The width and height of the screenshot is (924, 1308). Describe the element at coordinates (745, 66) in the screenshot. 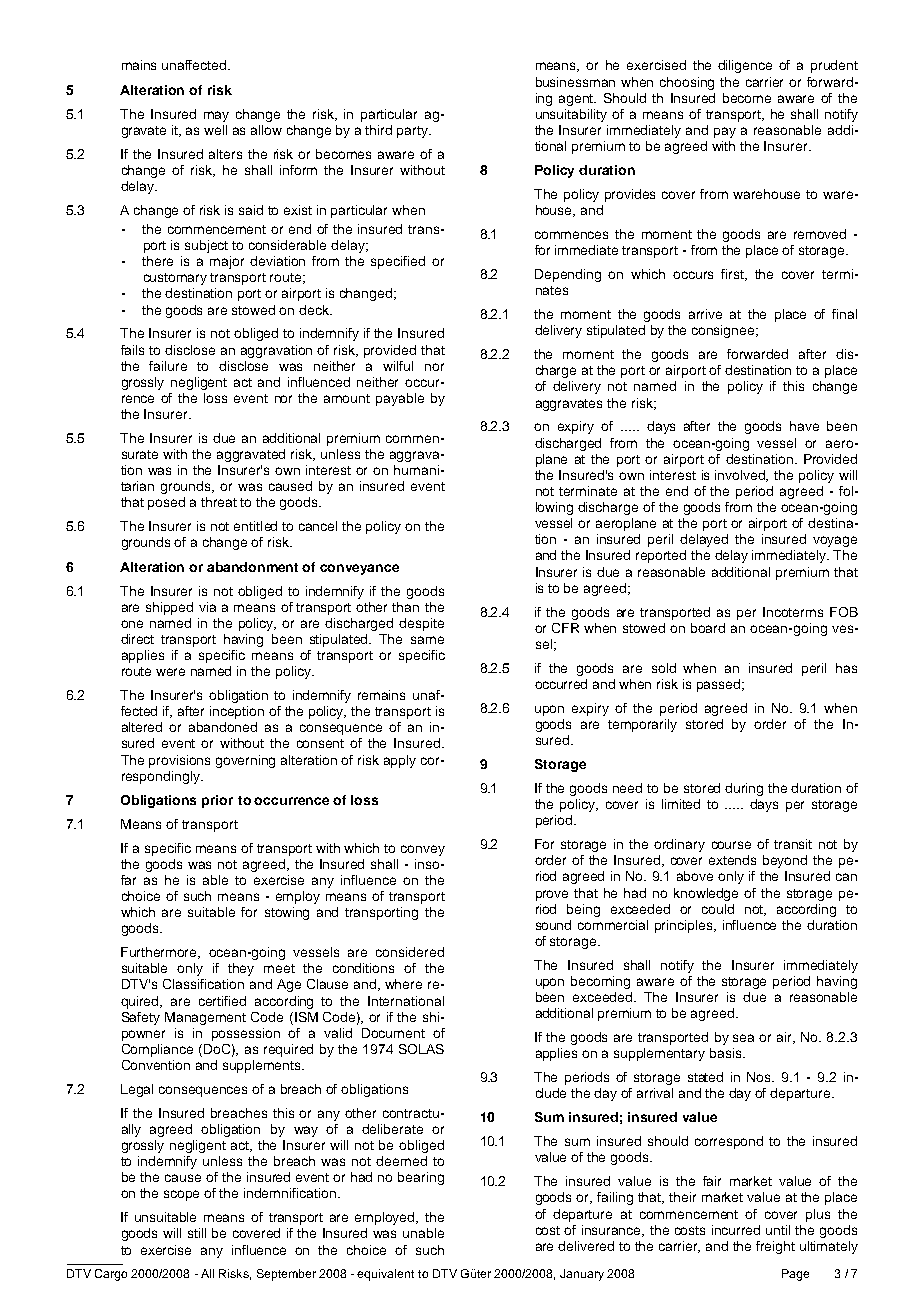

I see `diligence` at that location.
